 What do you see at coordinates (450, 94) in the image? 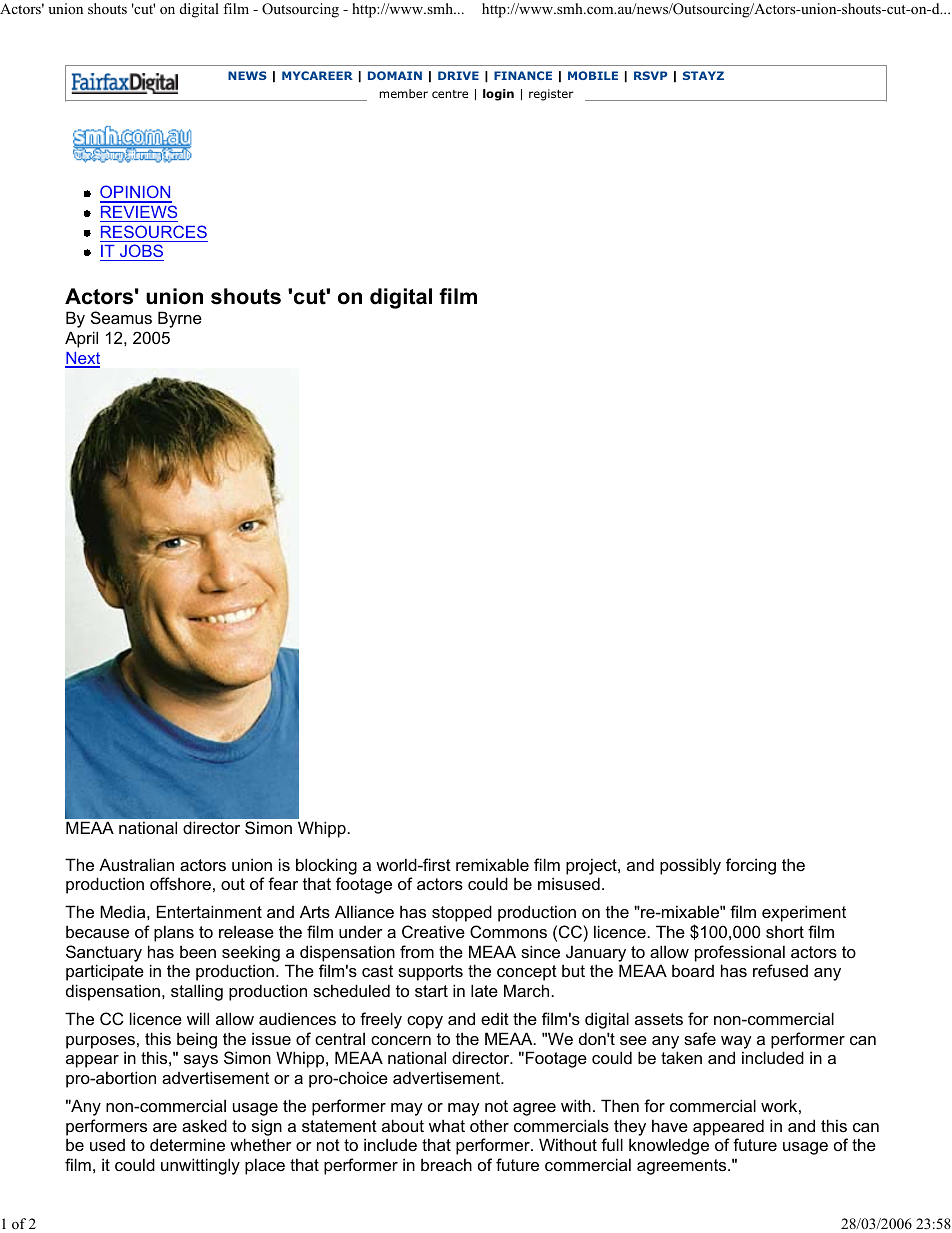
I see `centre` at bounding box center [450, 94].
